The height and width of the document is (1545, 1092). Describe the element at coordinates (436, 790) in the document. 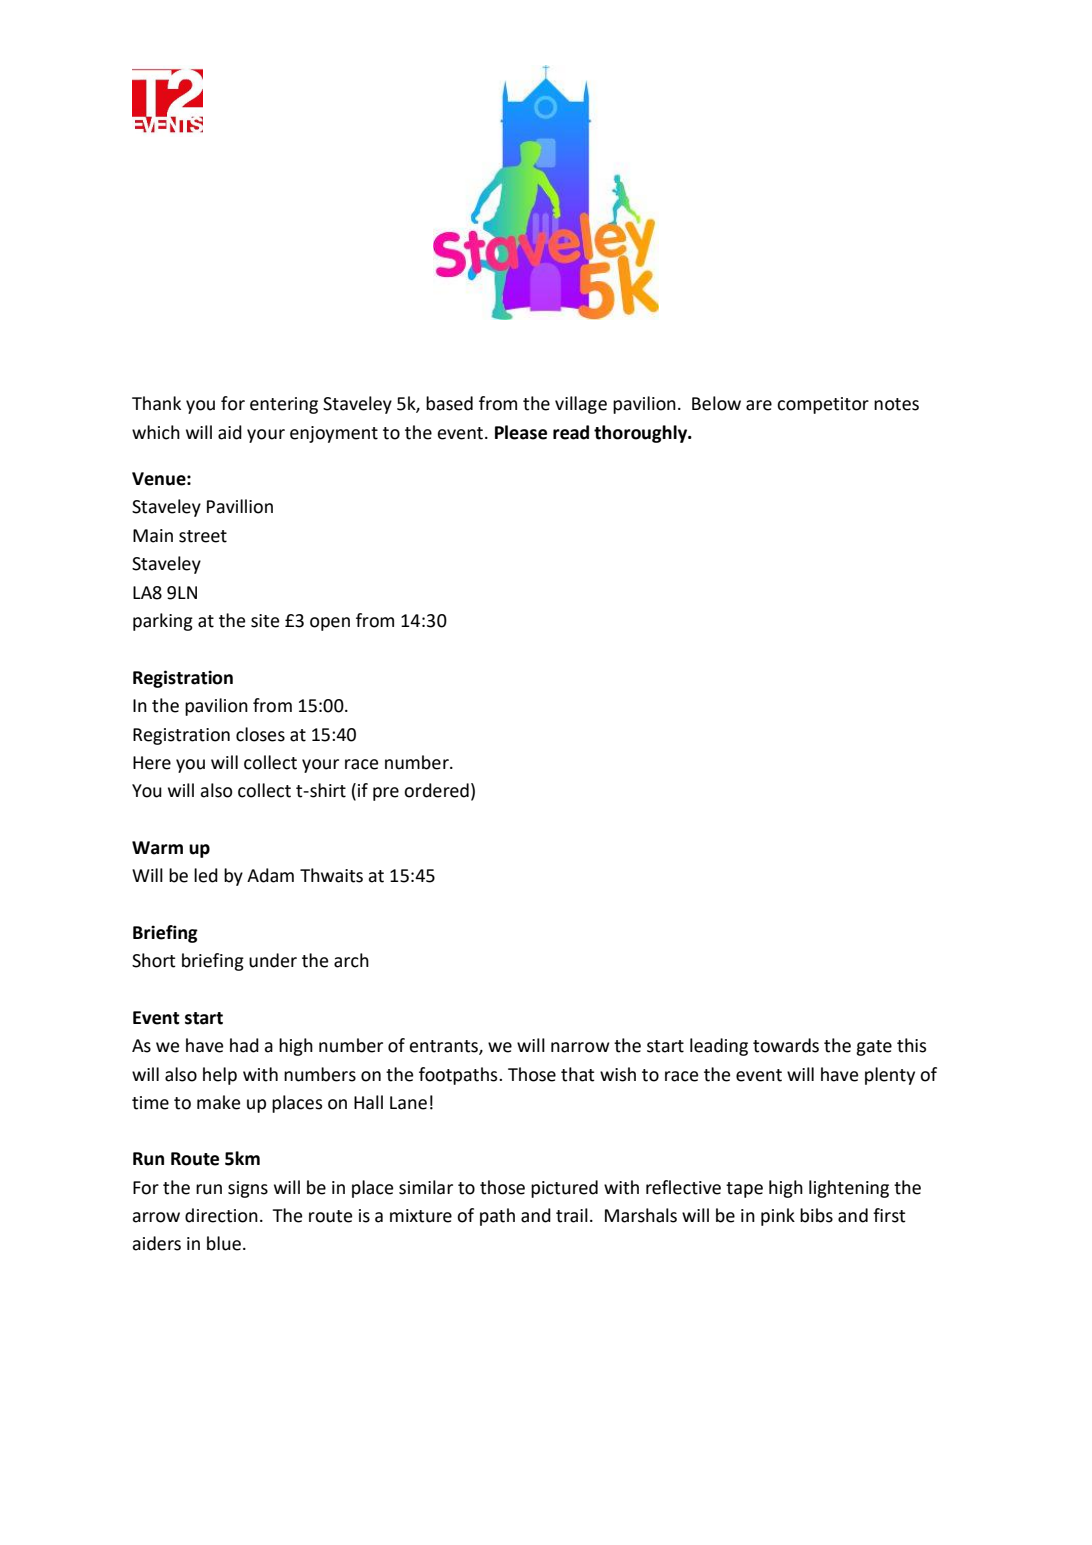

I see `ordered` at that location.
